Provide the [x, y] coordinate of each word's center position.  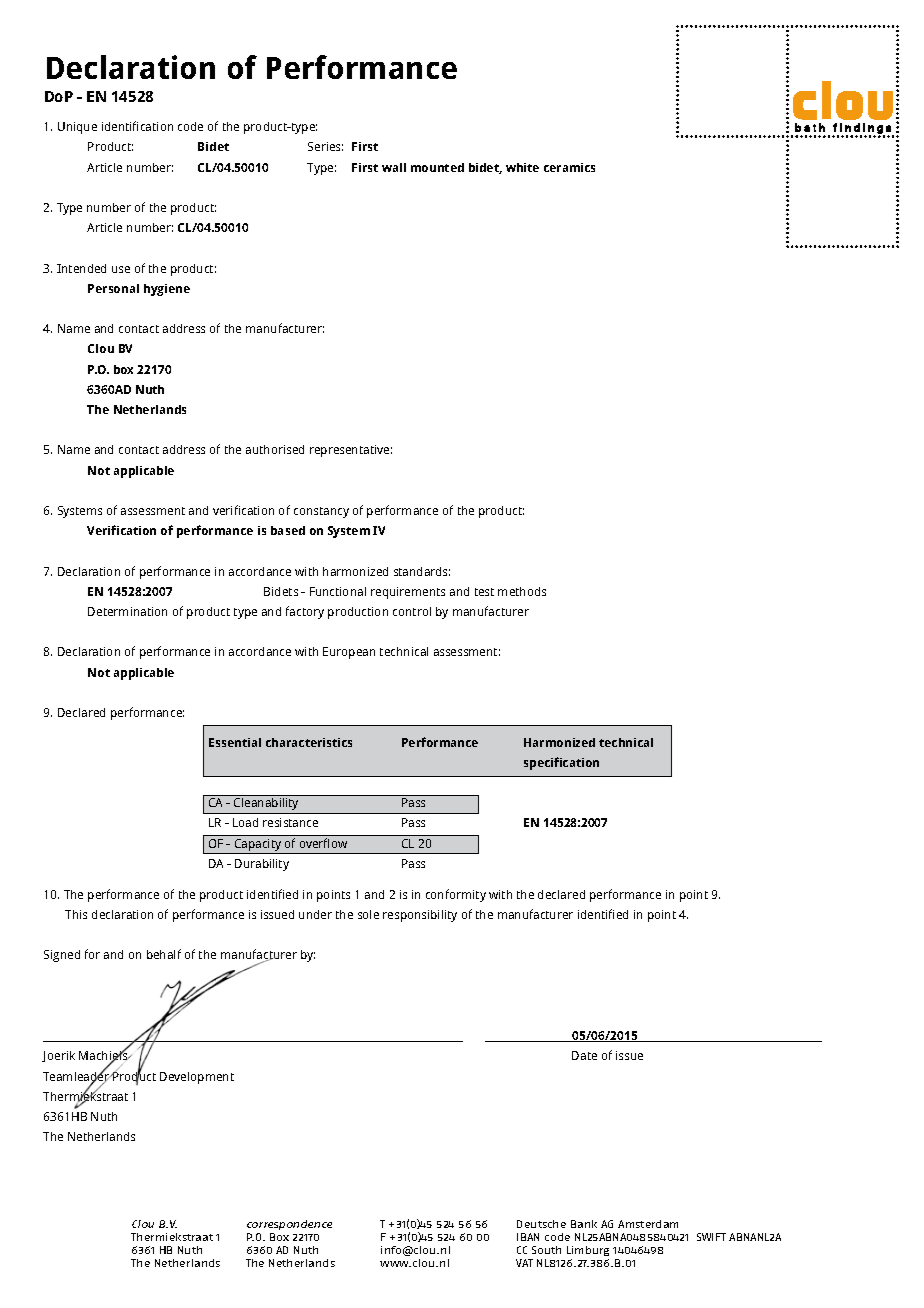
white [522, 167]
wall [394, 167]
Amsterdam [648, 1224]
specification [561, 763]
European [349, 653]
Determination [127, 611]
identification [137, 126]
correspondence [289, 1225]
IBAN [528, 1237]
